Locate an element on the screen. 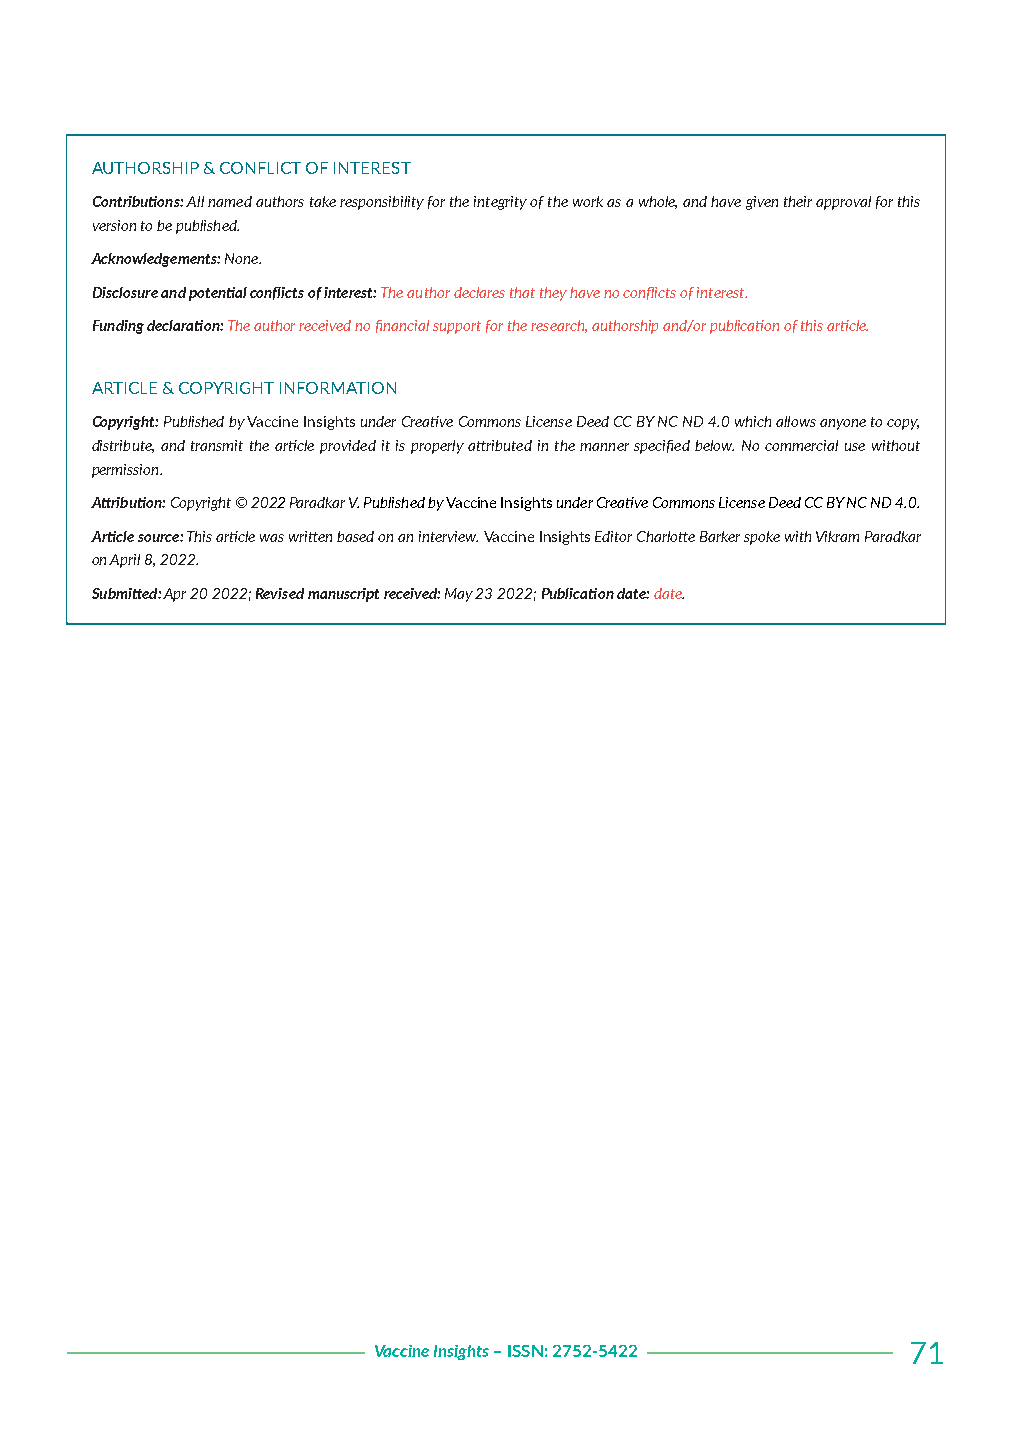 The width and height of the screenshot is (1012, 1431). integrity is located at coordinates (500, 203).
